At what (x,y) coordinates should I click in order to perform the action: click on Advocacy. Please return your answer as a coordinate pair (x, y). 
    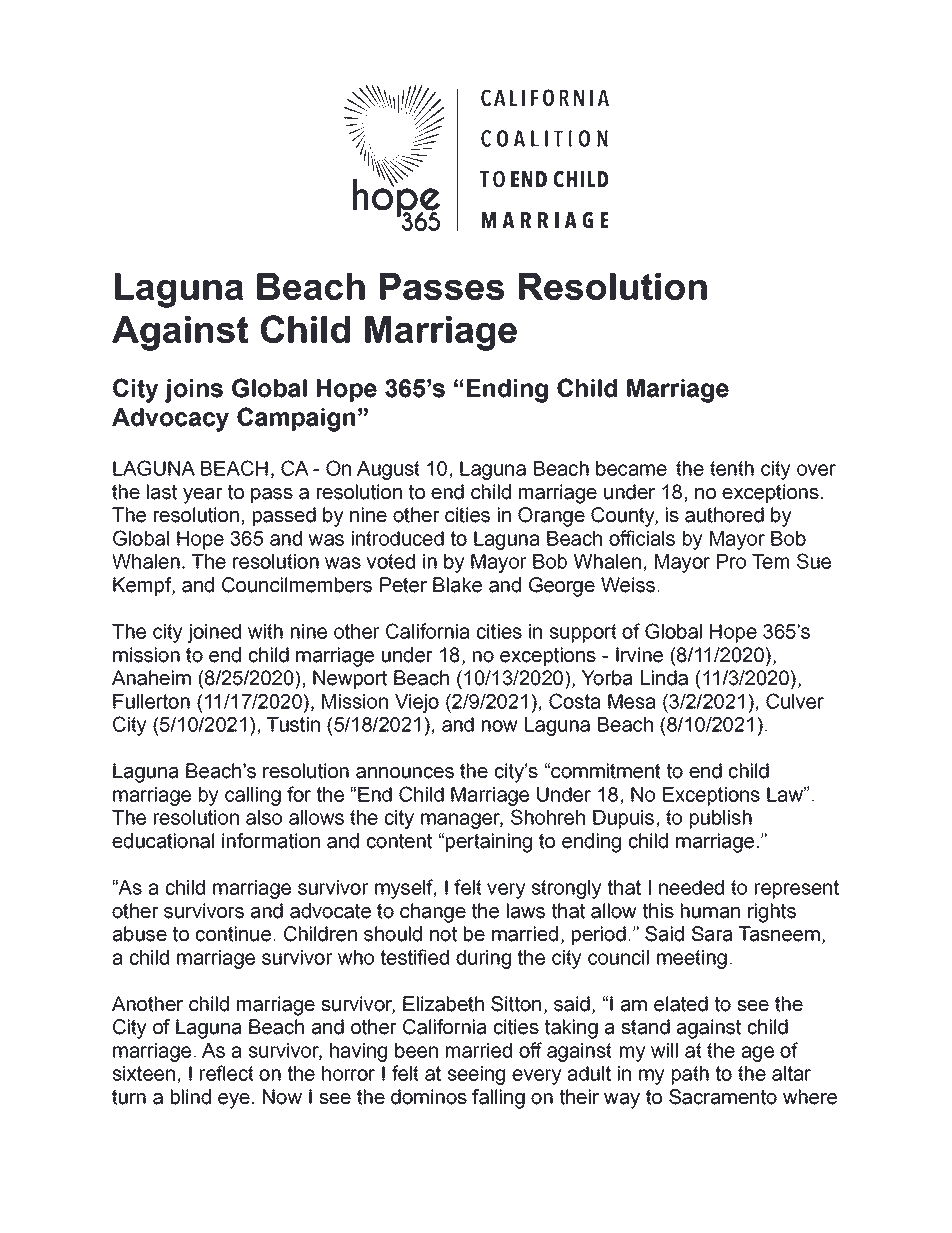
    Looking at the image, I should click on (170, 420).
